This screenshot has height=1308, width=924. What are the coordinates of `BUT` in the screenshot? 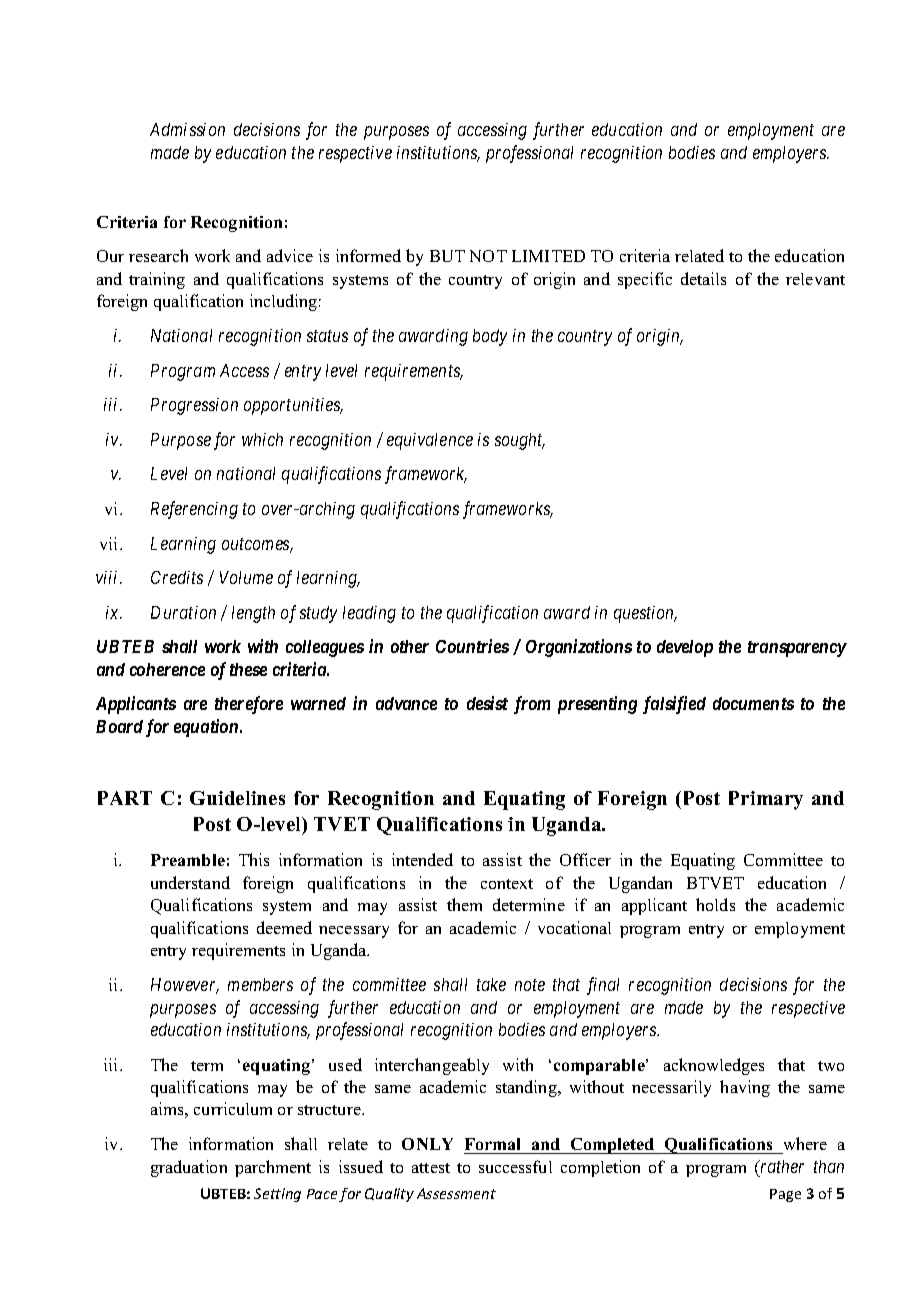 It's located at (447, 256).
